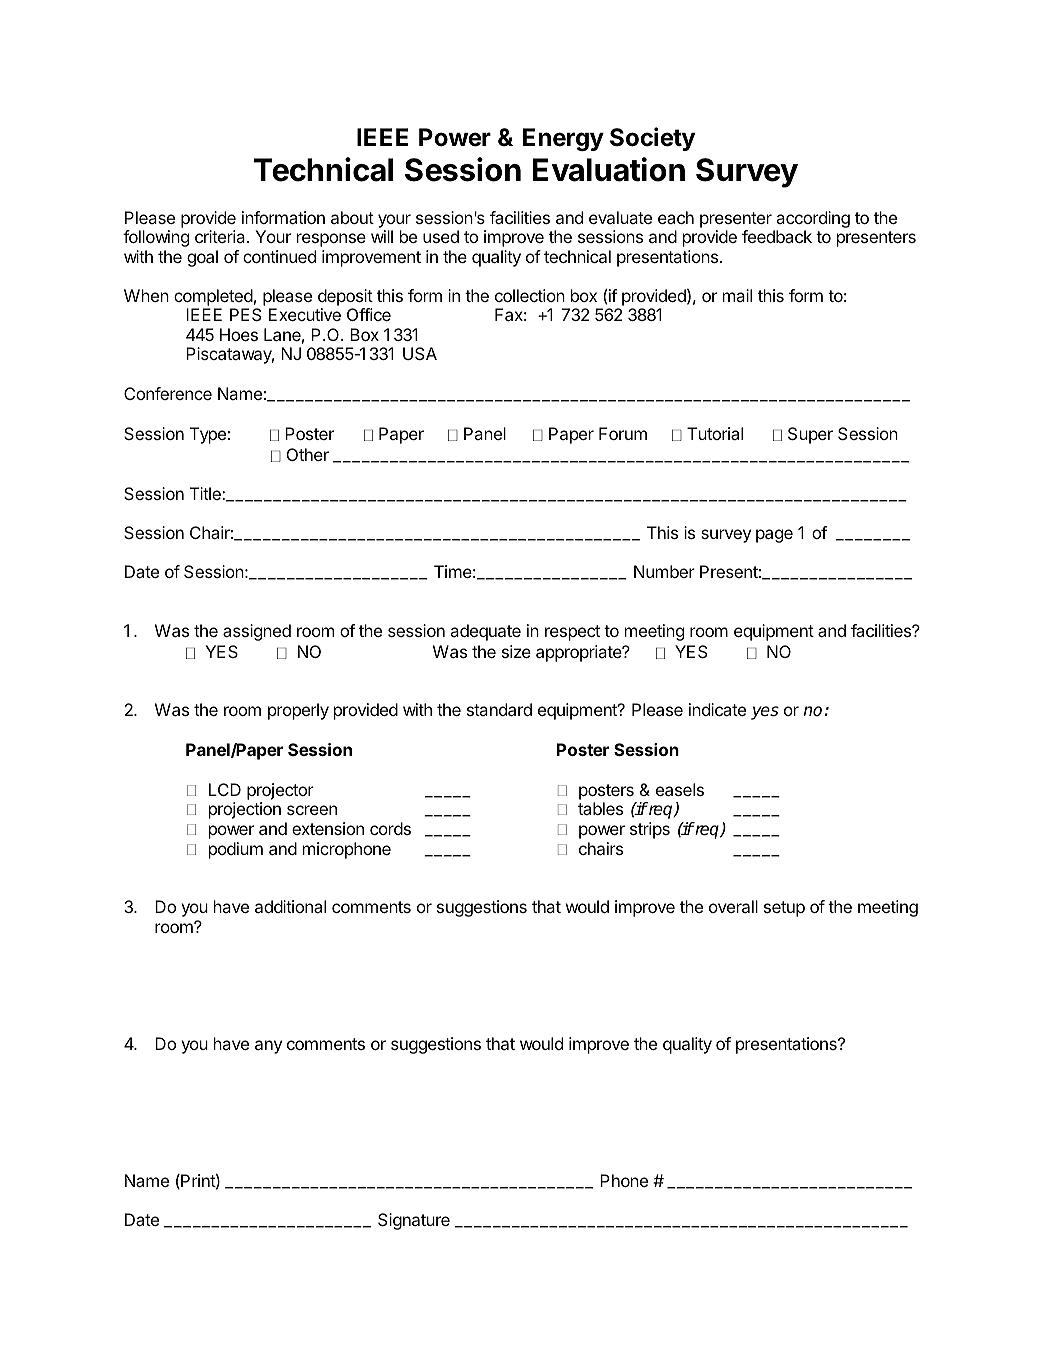  Describe the element at coordinates (257, 632) in the page. I see `assigned` at that location.
